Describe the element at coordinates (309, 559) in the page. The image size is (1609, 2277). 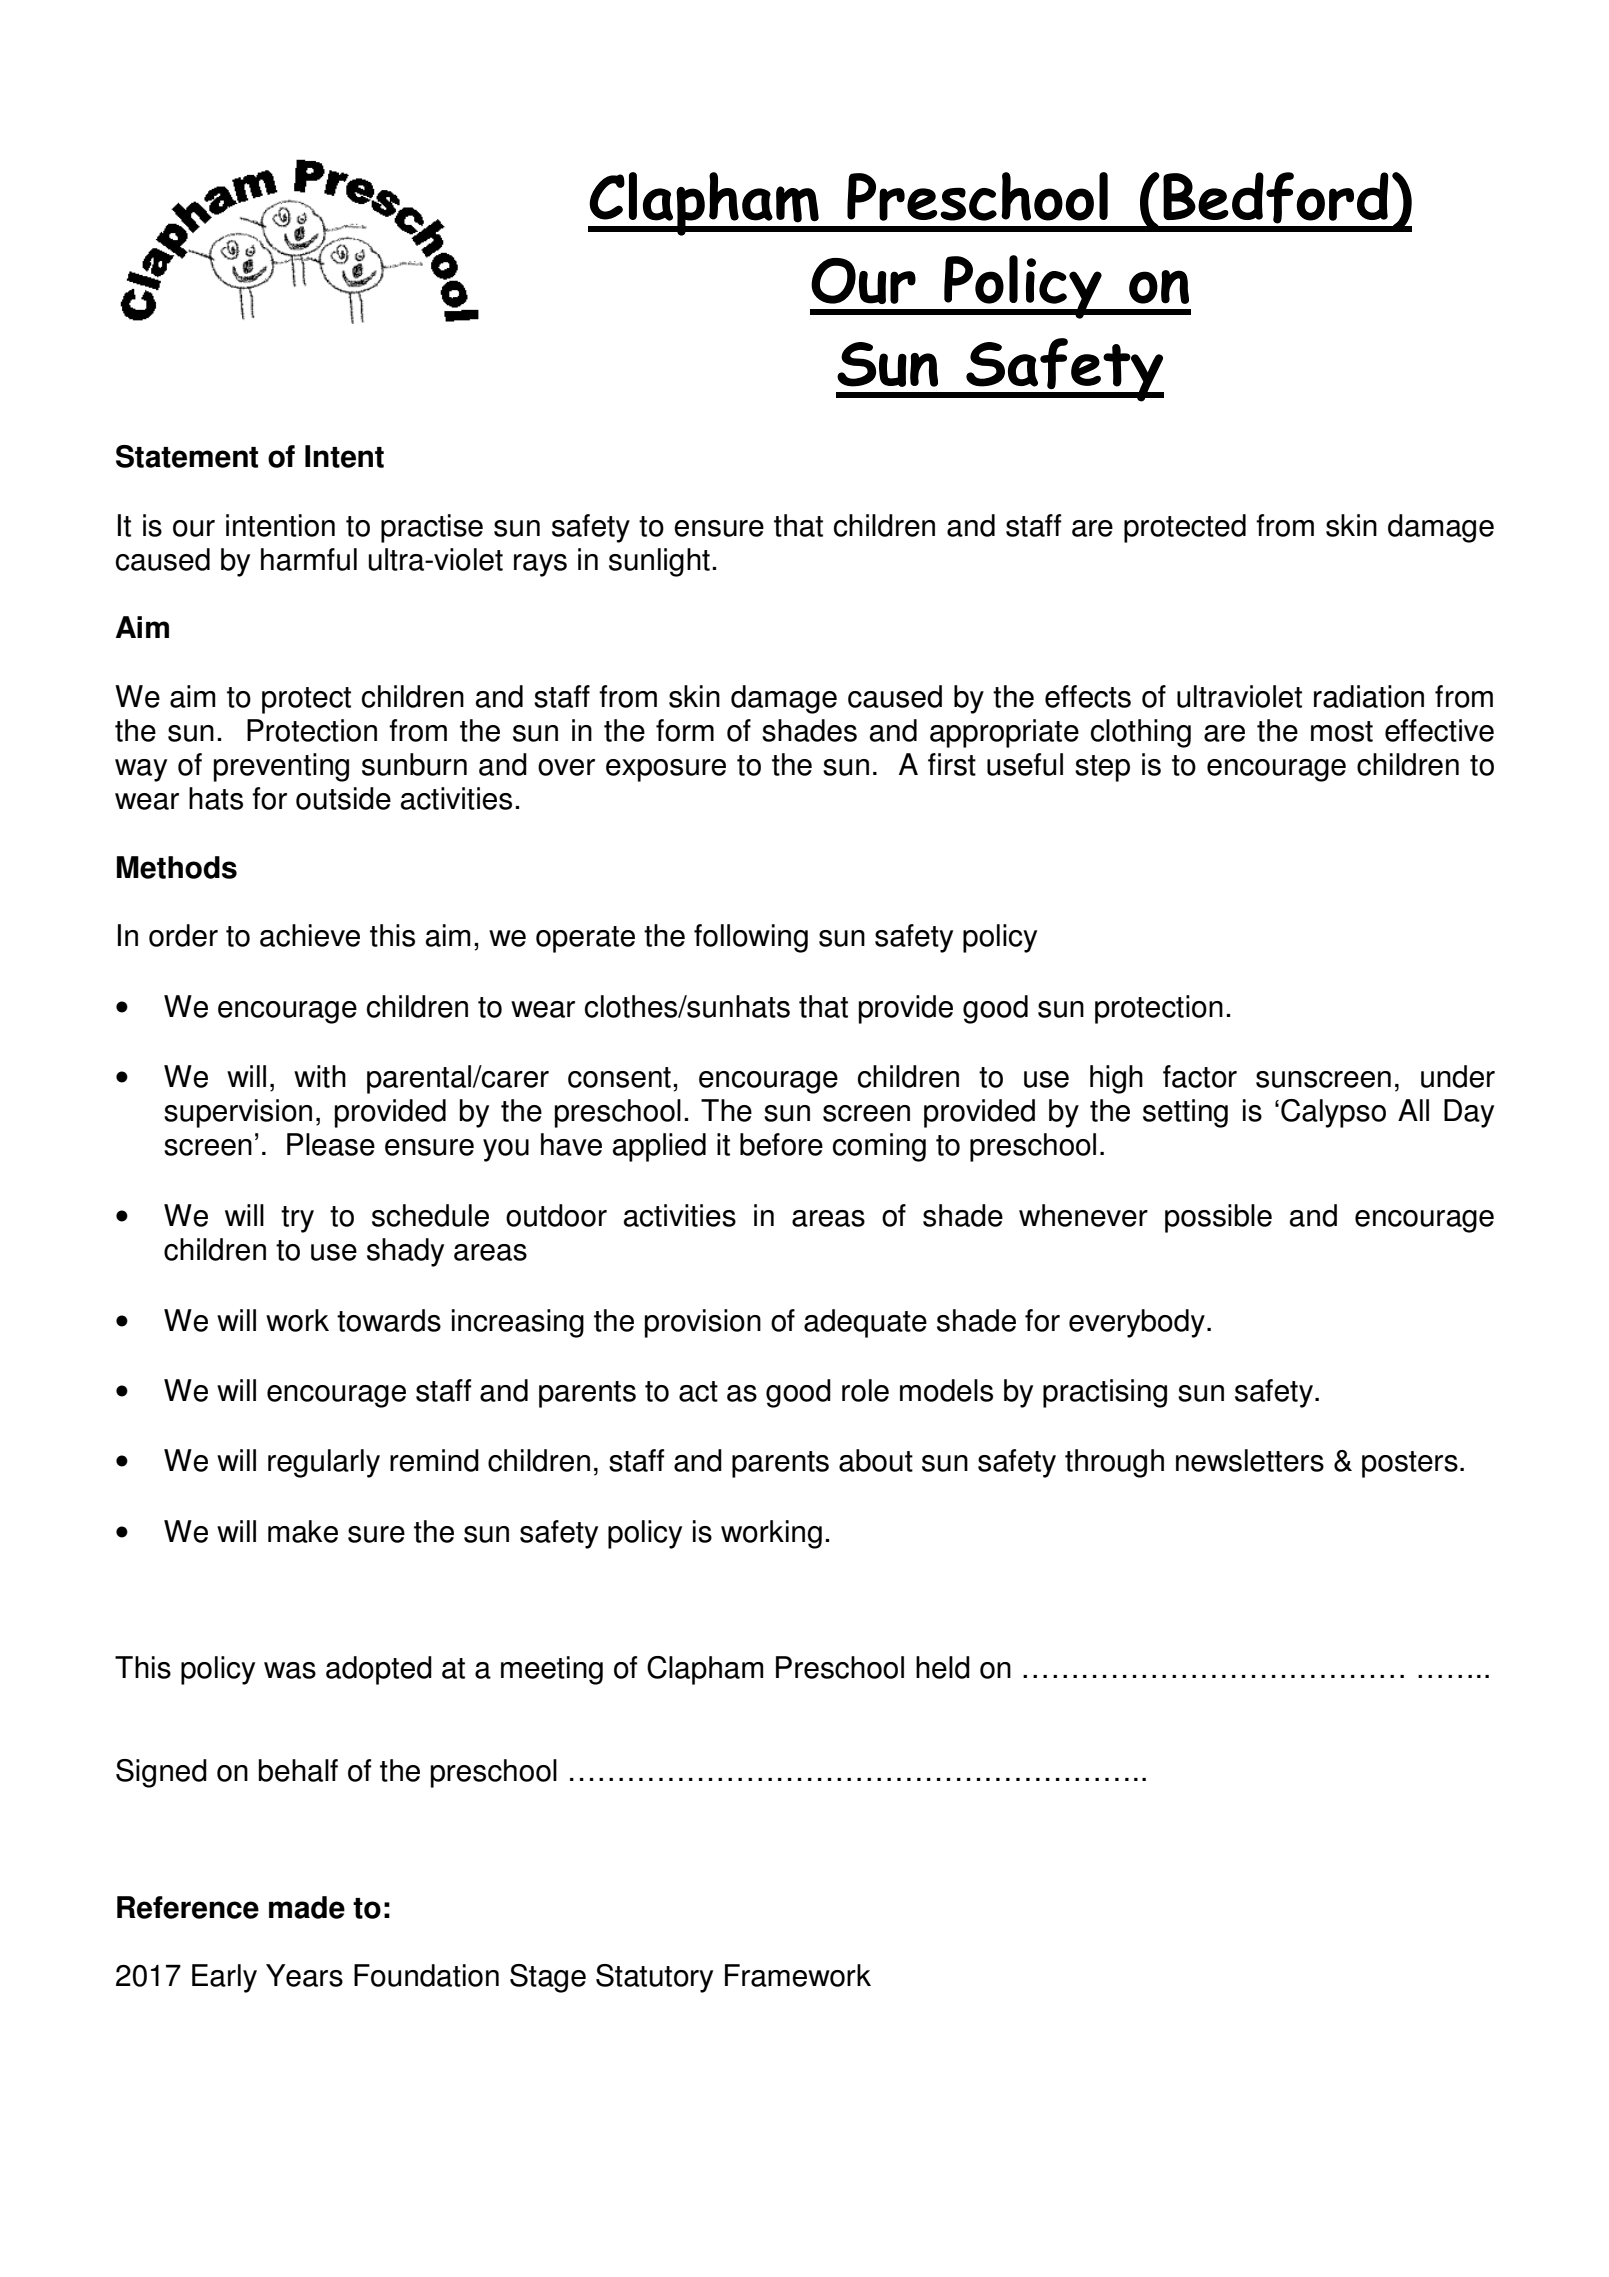
I see `harmful` at that location.
